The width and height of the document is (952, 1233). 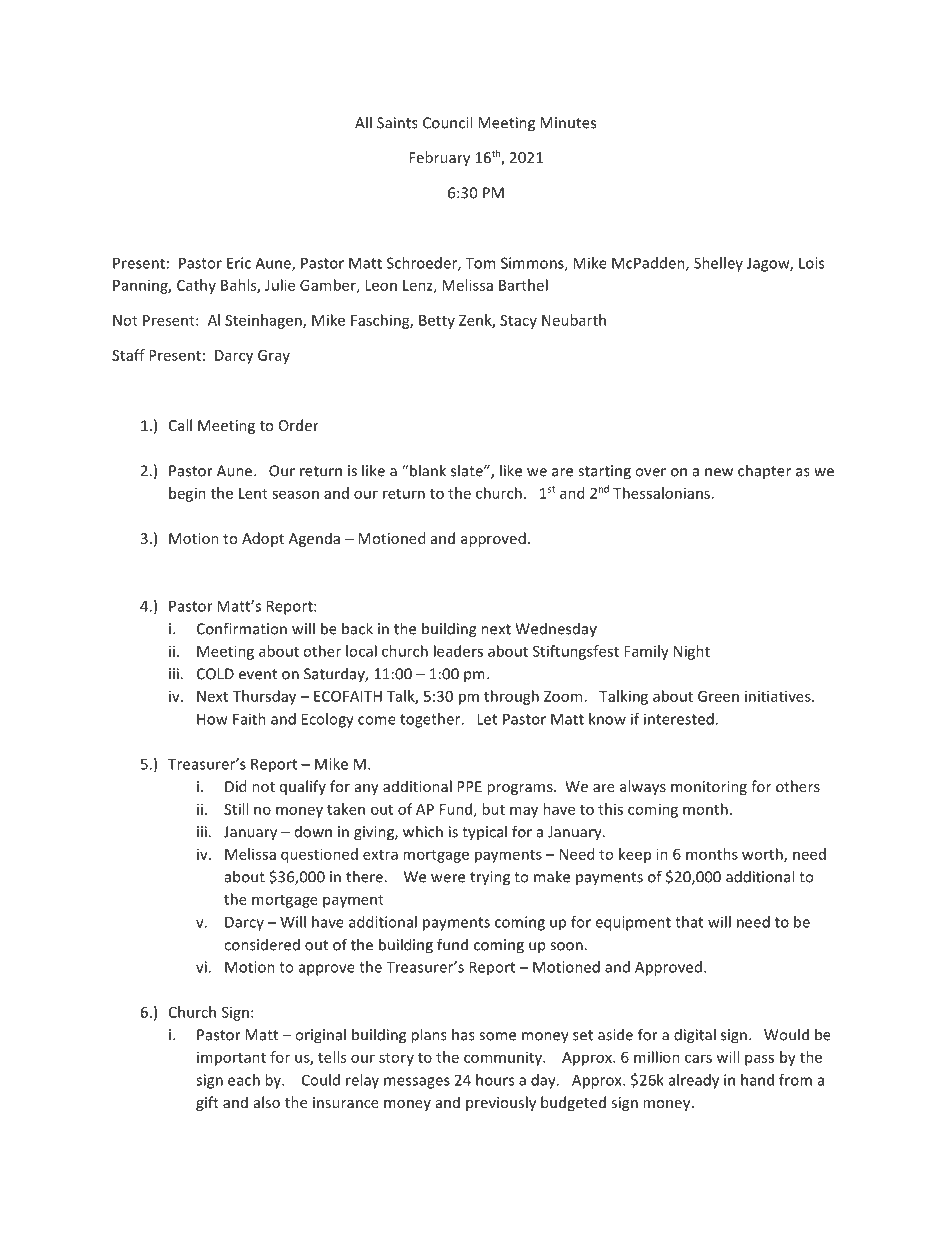 What do you see at coordinates (239, 263) in the document?
I see `Eric` at bounding box center [239, 263].
